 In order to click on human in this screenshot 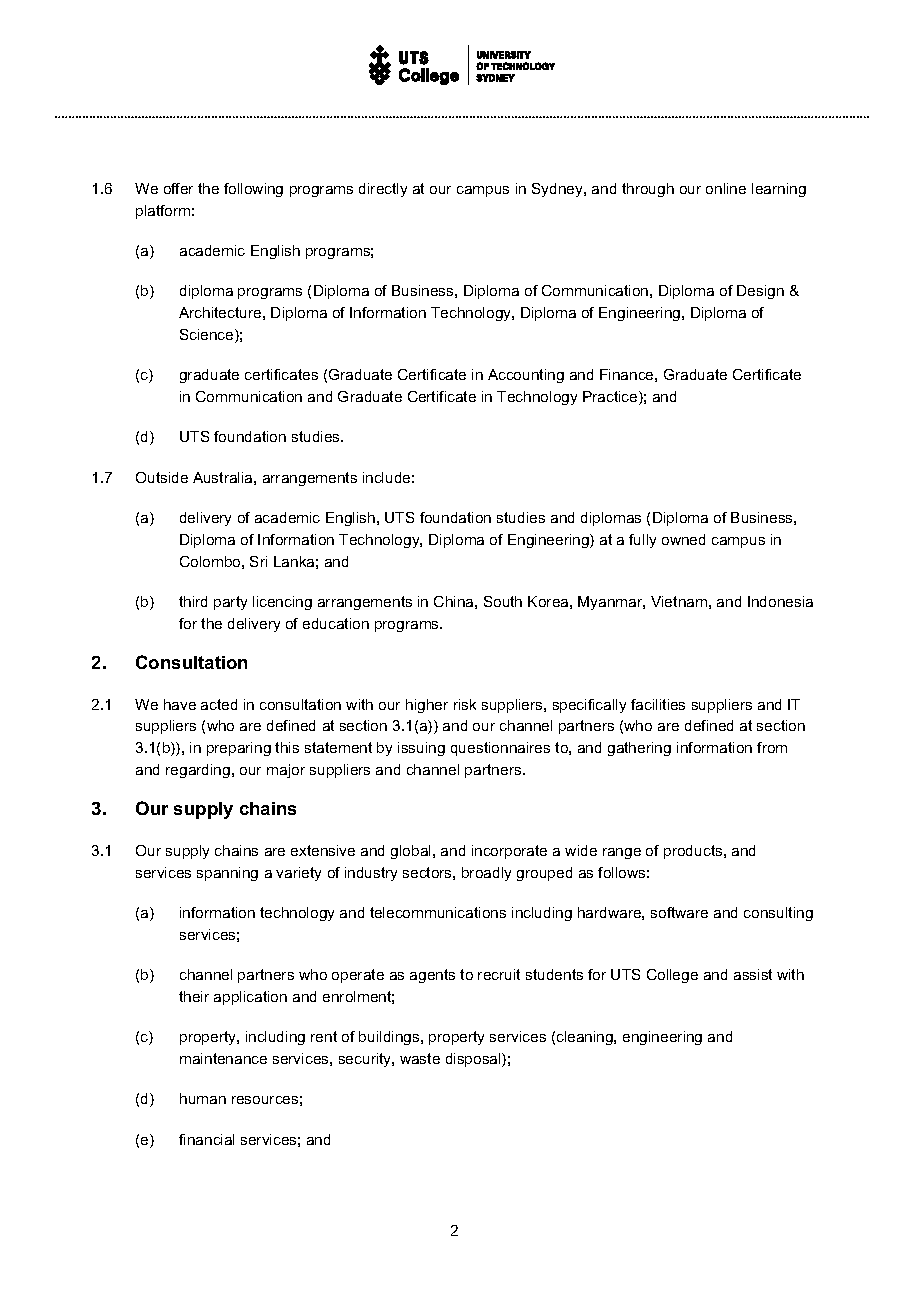, I will do `click(203, 1098)`.
